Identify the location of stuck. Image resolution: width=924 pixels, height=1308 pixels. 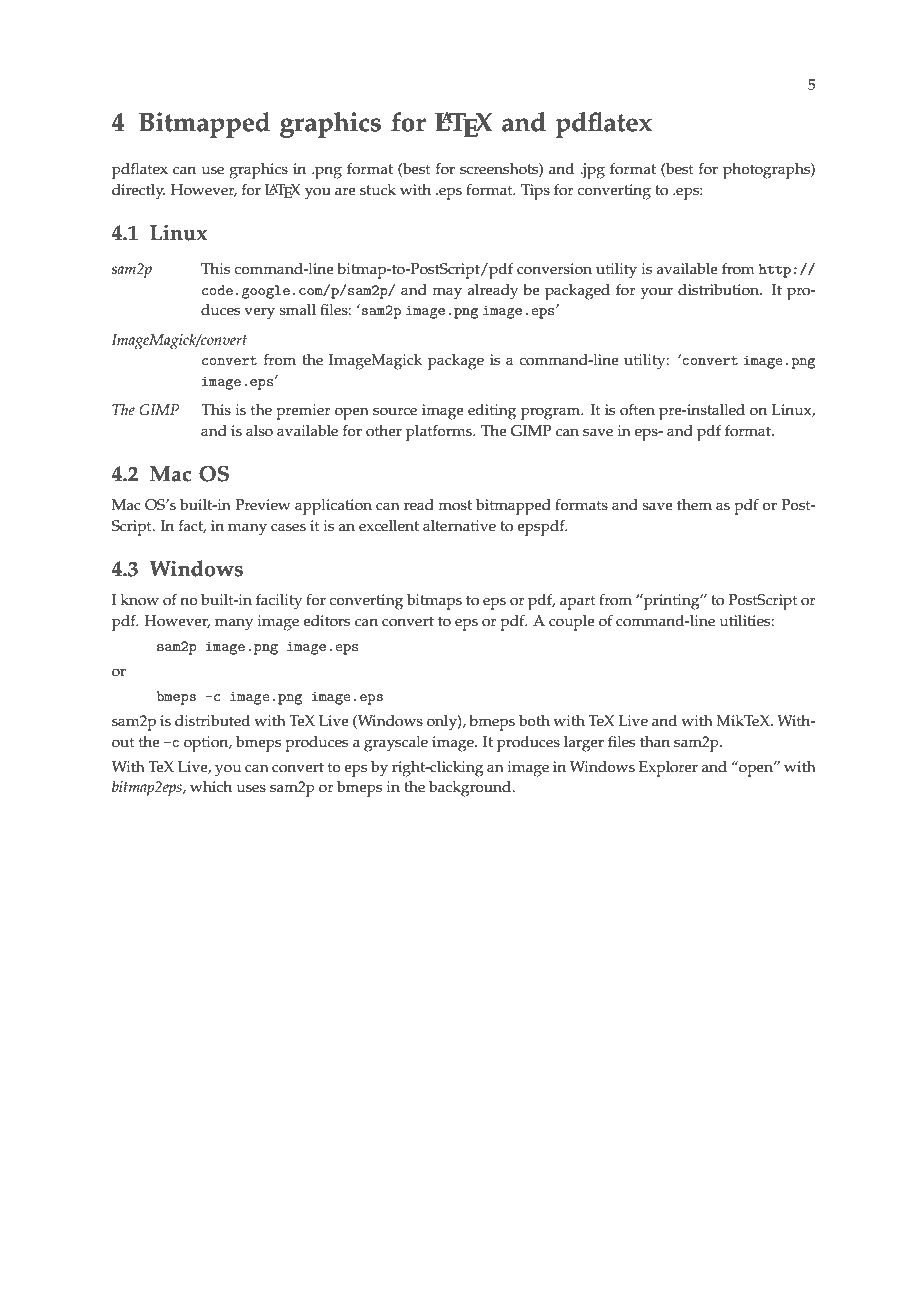
(378, 190).
